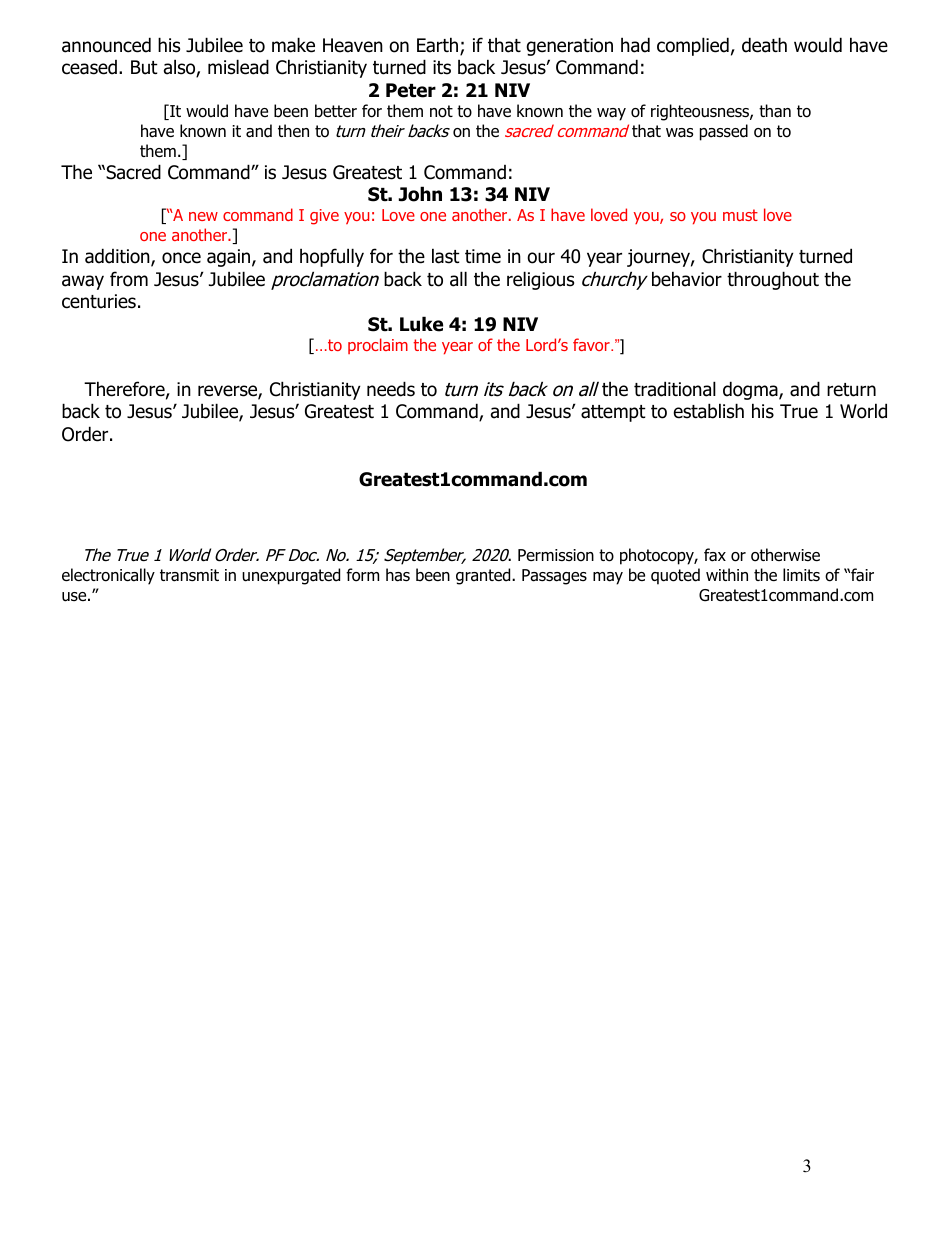  I want to click on centuries, so click(99, 301).
